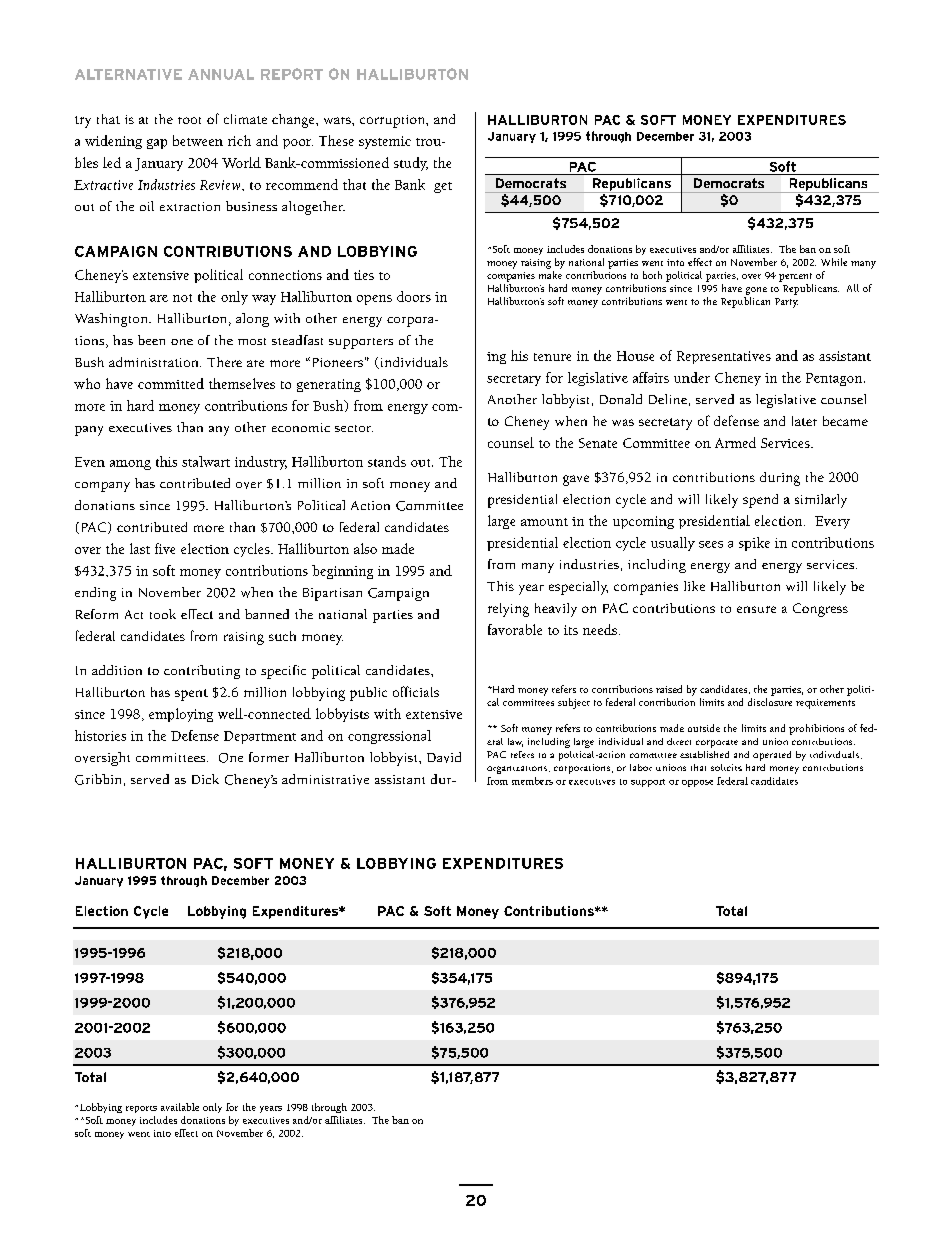 This image has height=1233, width=952. Describe the element at coordinates (189, 120) in the image. I see `root` at that location.
